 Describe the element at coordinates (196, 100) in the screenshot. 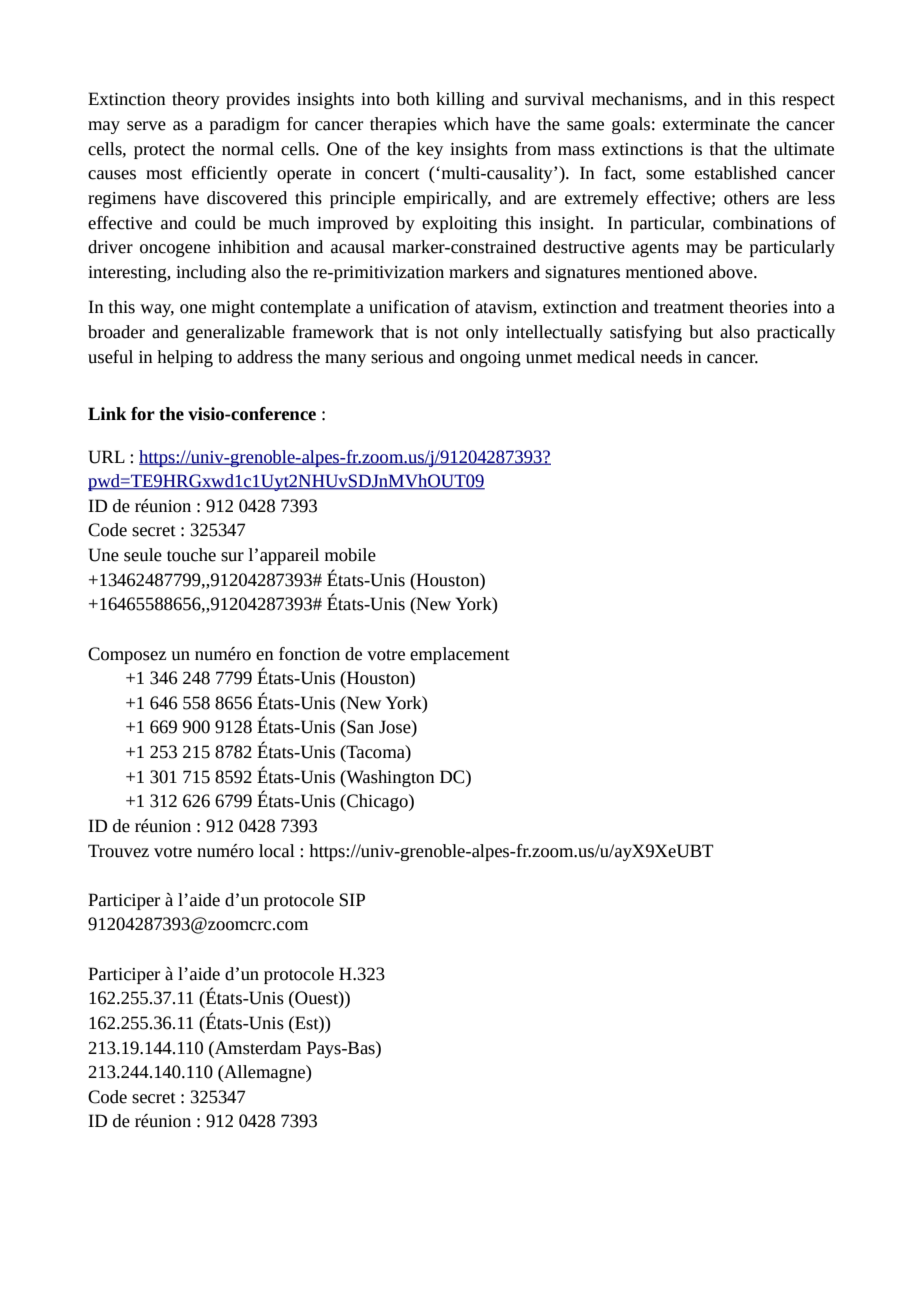

I see `theory` at that location.
